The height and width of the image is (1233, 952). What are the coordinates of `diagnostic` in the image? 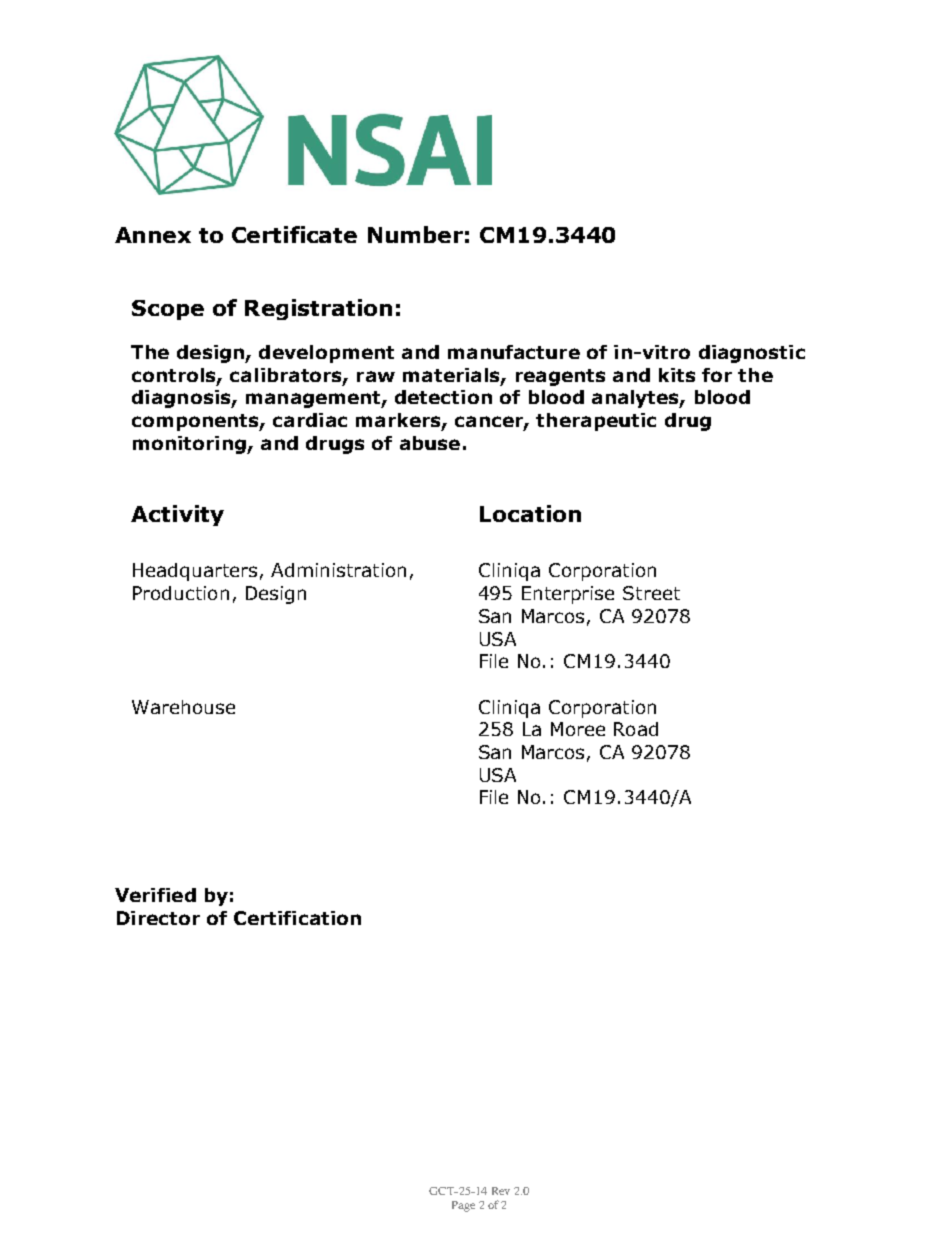 It's located at (752, 354).
